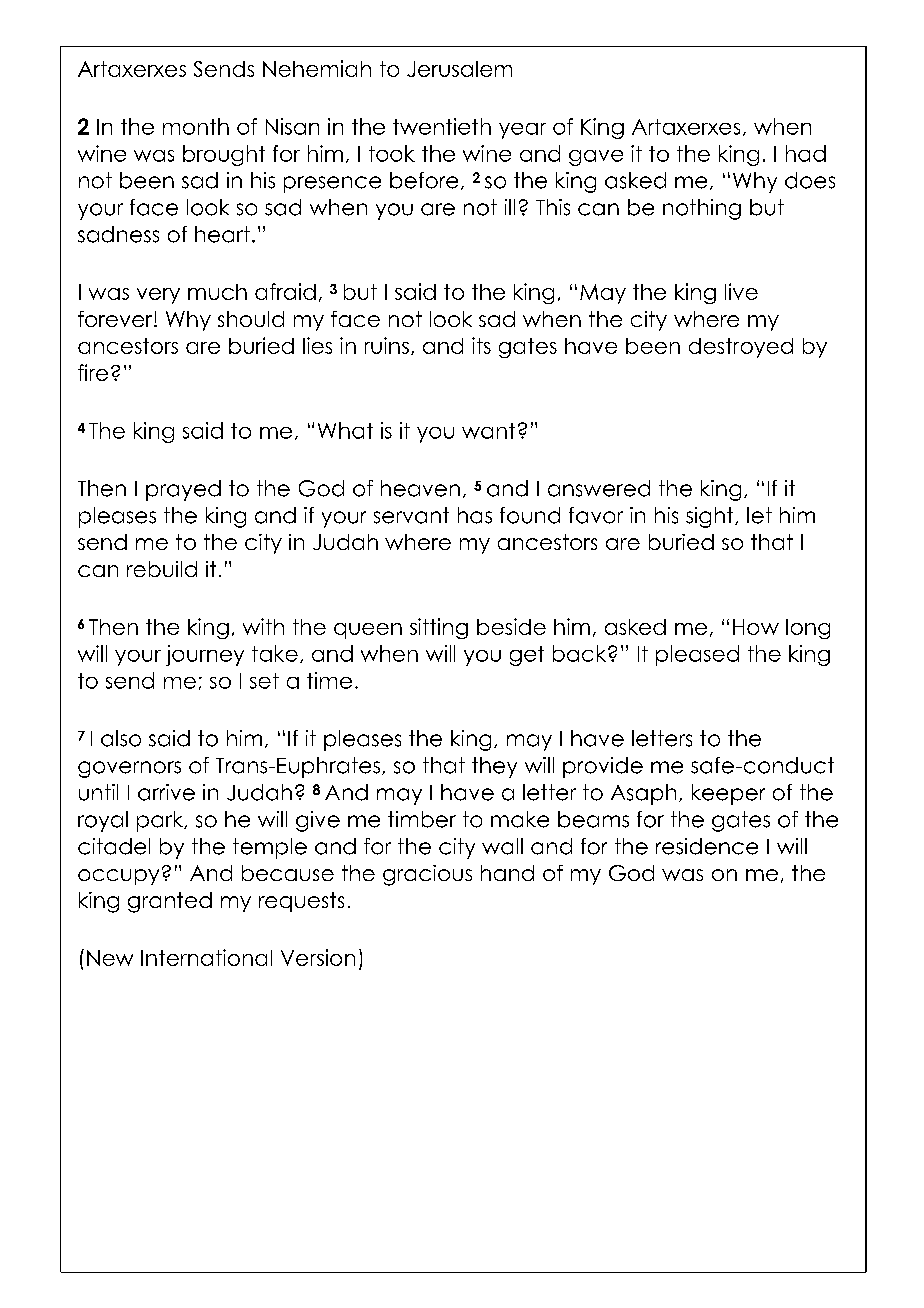 This screenshot has height=1308, width=924. What do you see at coordinates (711, 517) in the screenshot?
I see `sight` at bounding box center [711, 517].
